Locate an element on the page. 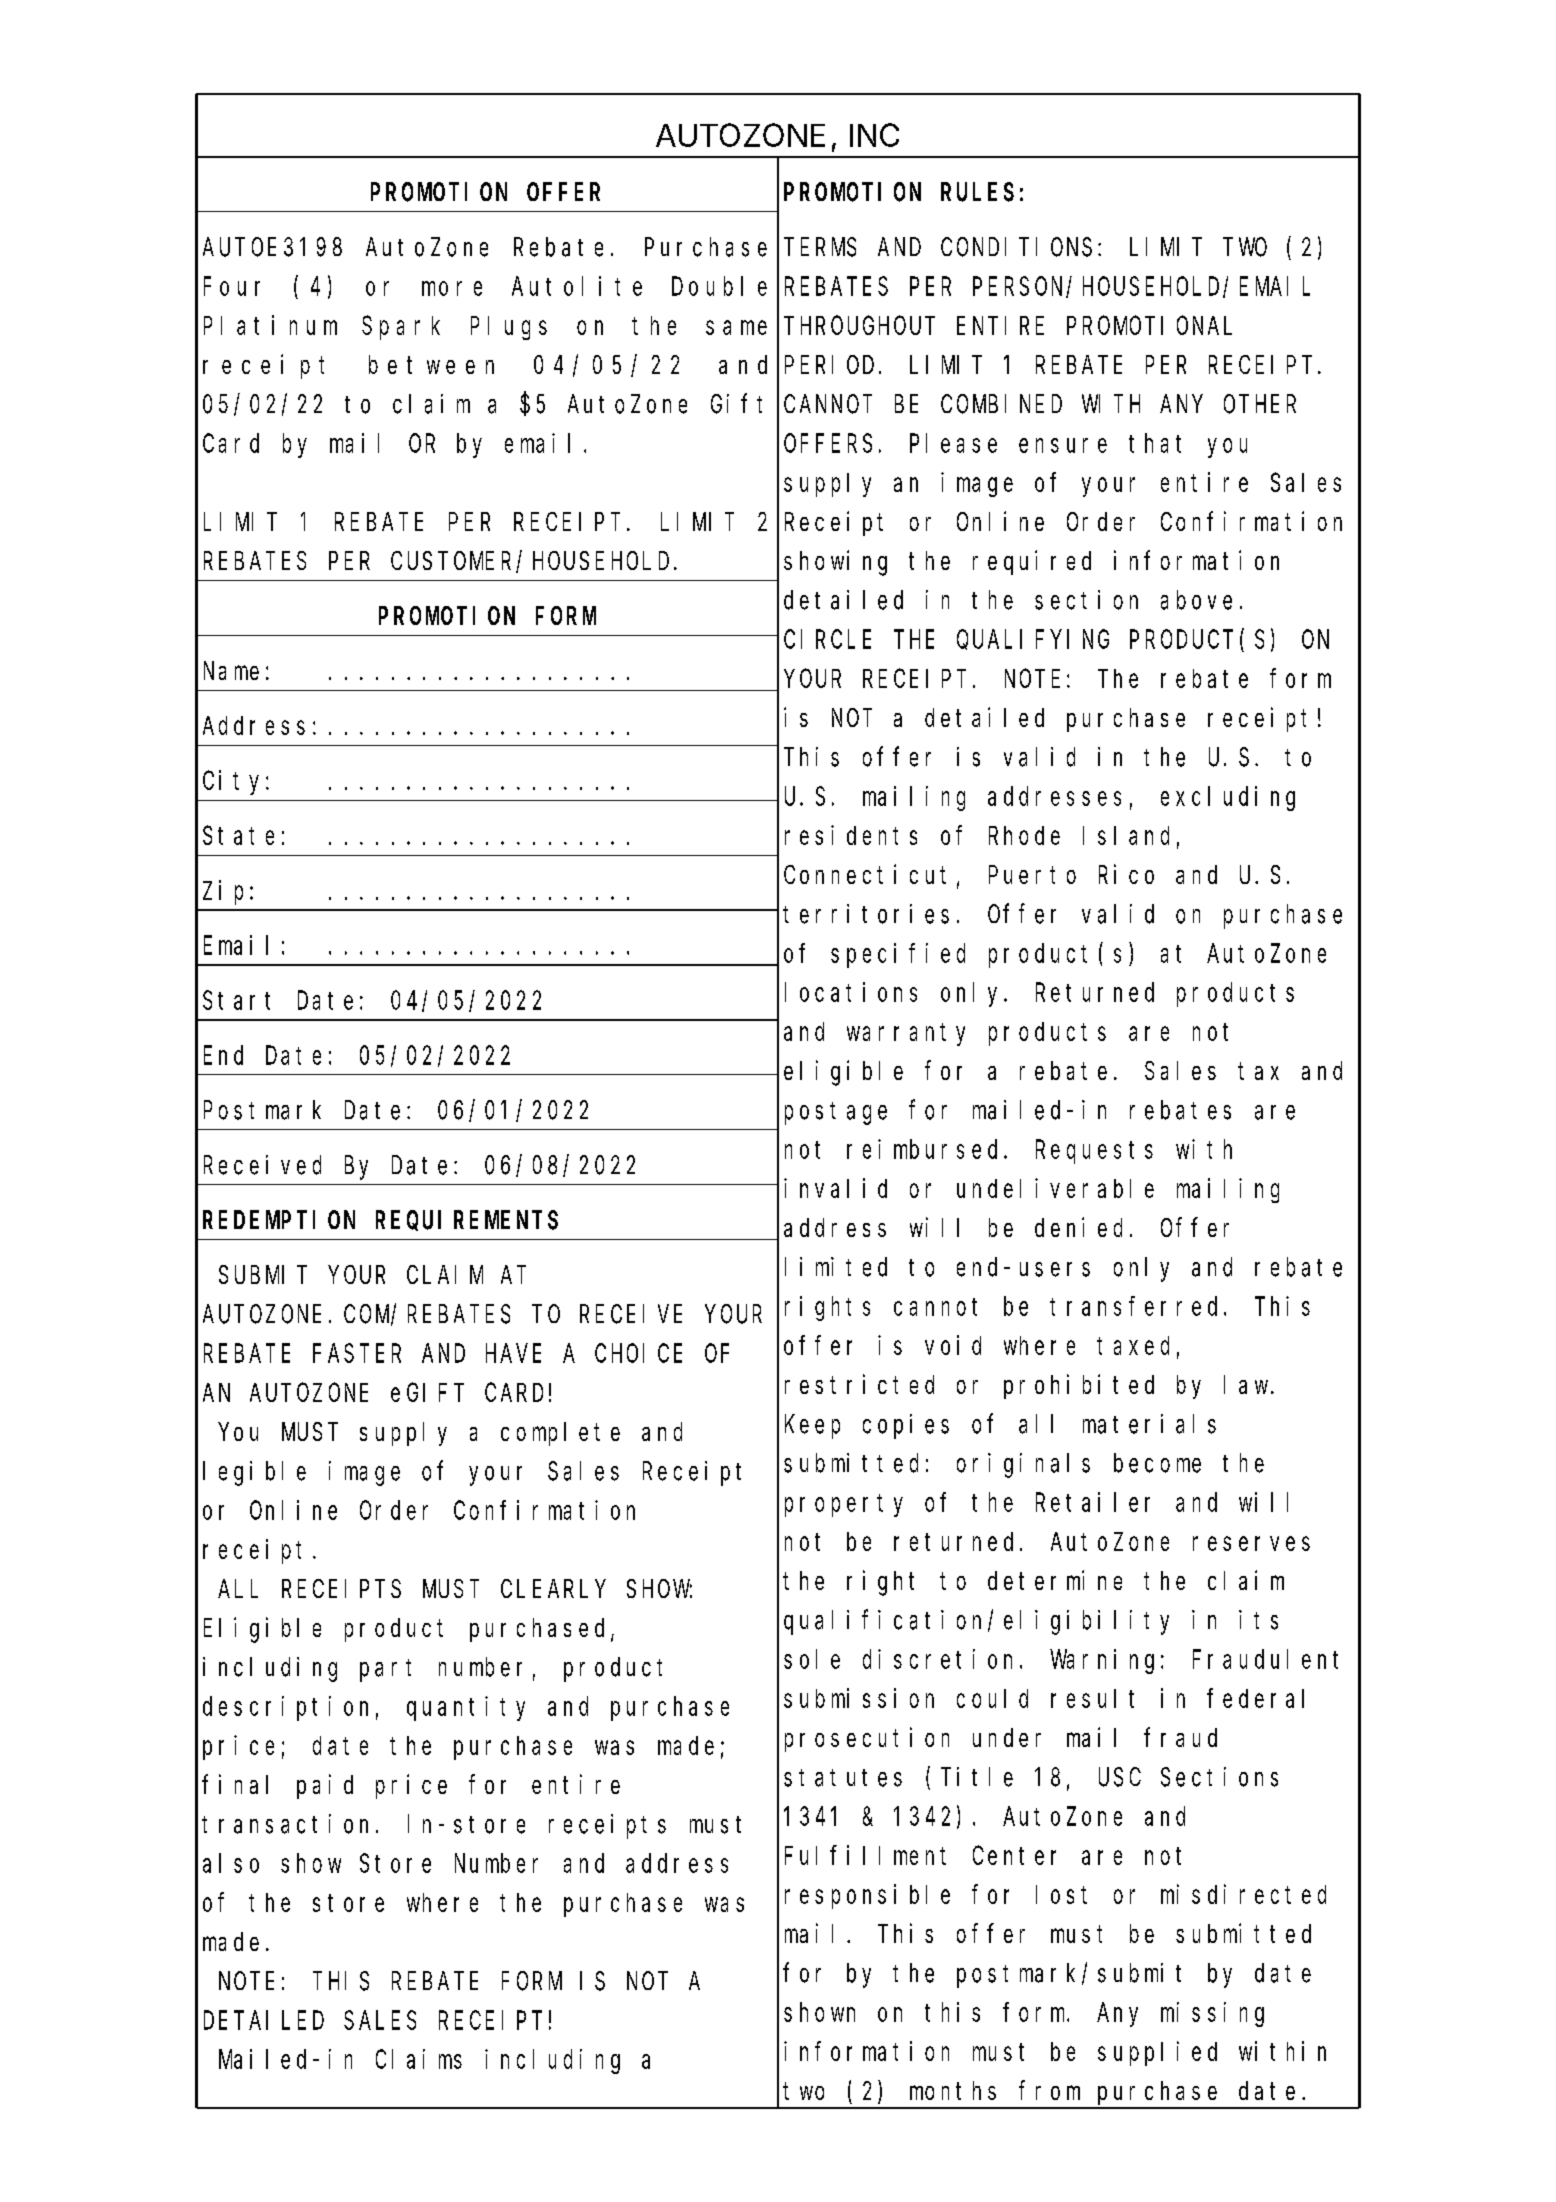 The height and width of the page is (2202, 1556). CONDITIONS is located at coordinates (1016, 248).
